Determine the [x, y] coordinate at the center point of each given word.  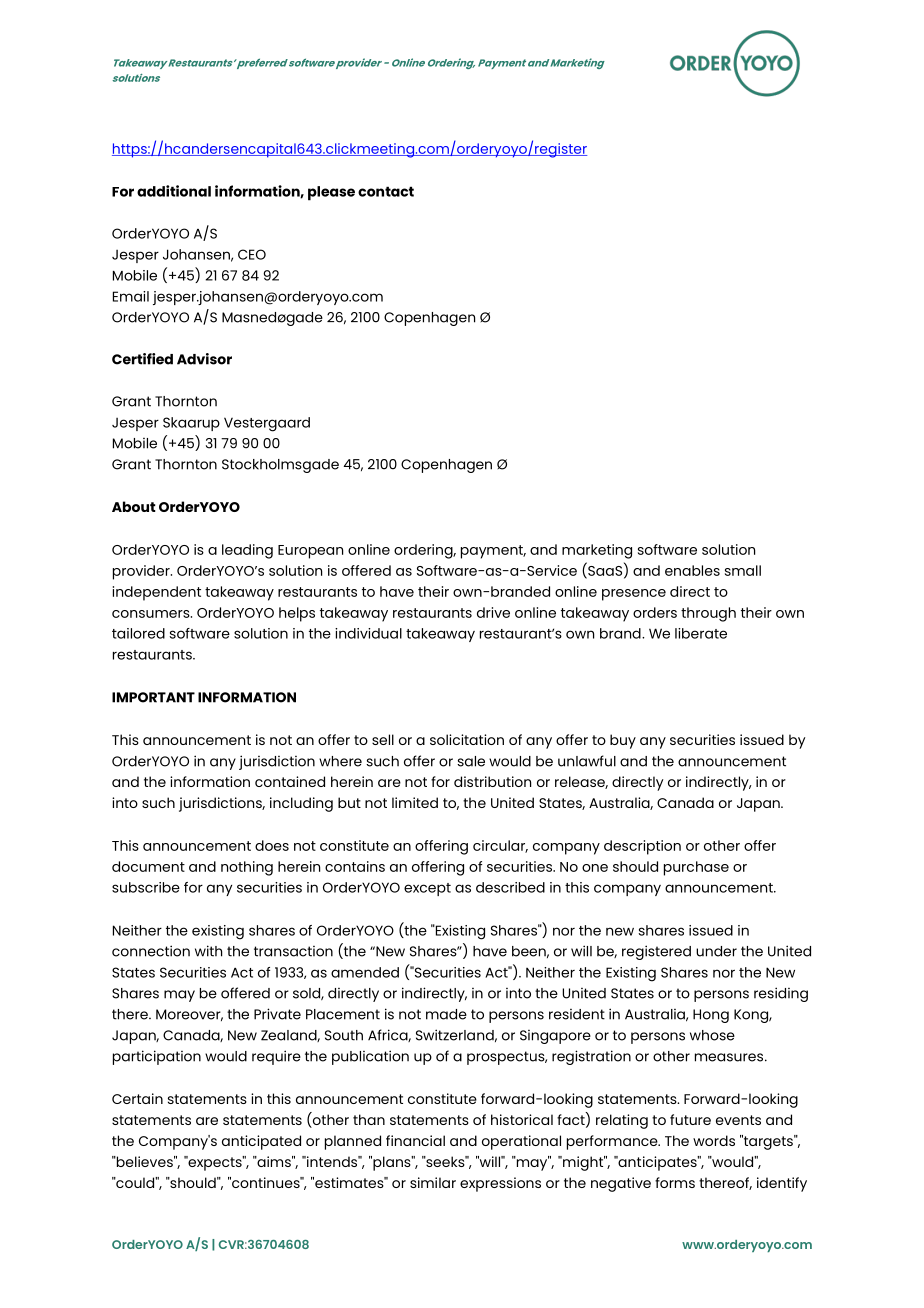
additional [174, 191]
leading [247, 551]
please [331, 193]
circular [500, 846]
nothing [247, 868]
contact [386, 191]
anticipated [261, 1142]
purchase [696, 868]
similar [433, 1182]
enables [692, 570]
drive [493, 612]
